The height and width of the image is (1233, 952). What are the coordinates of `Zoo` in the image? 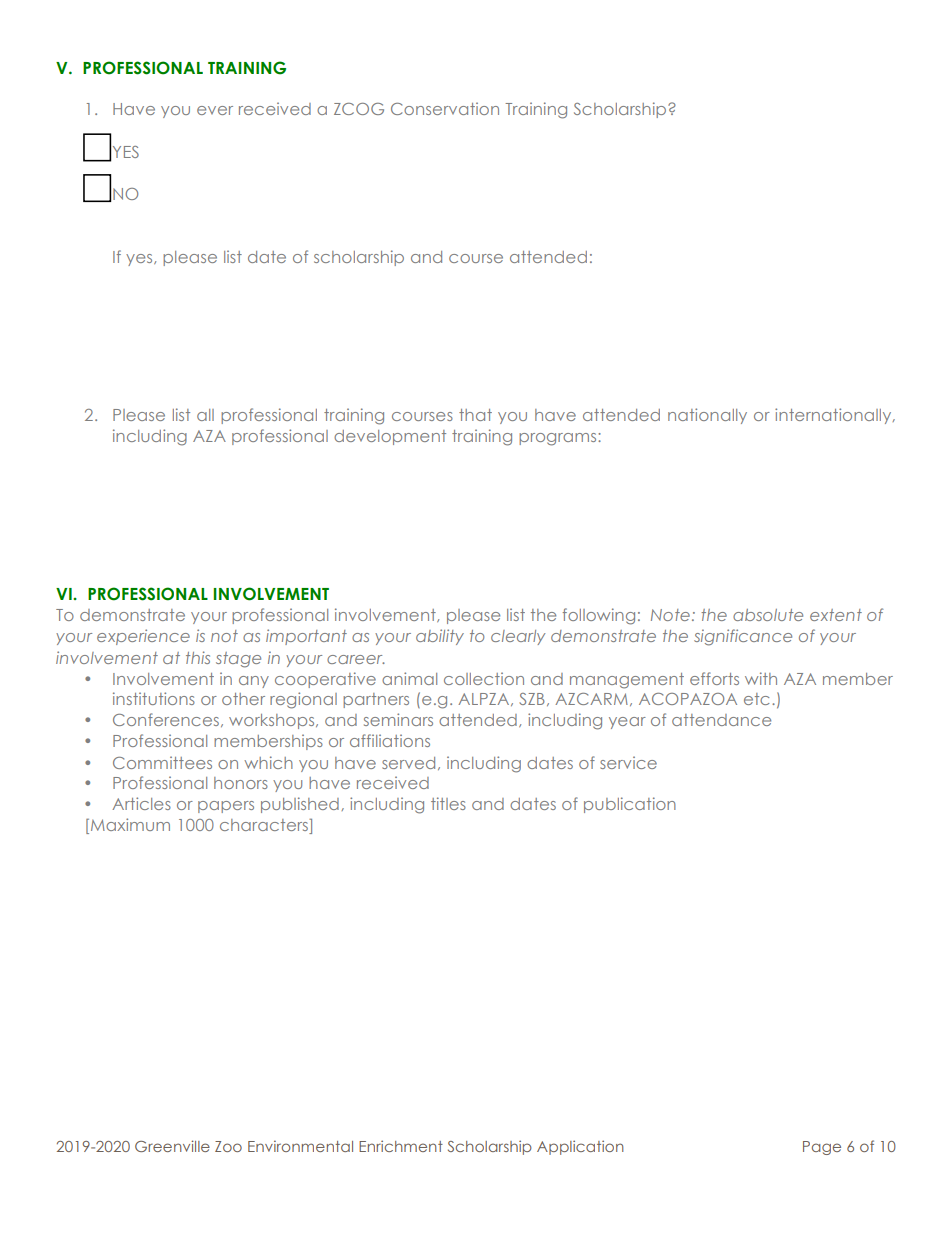 It's located at (228, 1146).
